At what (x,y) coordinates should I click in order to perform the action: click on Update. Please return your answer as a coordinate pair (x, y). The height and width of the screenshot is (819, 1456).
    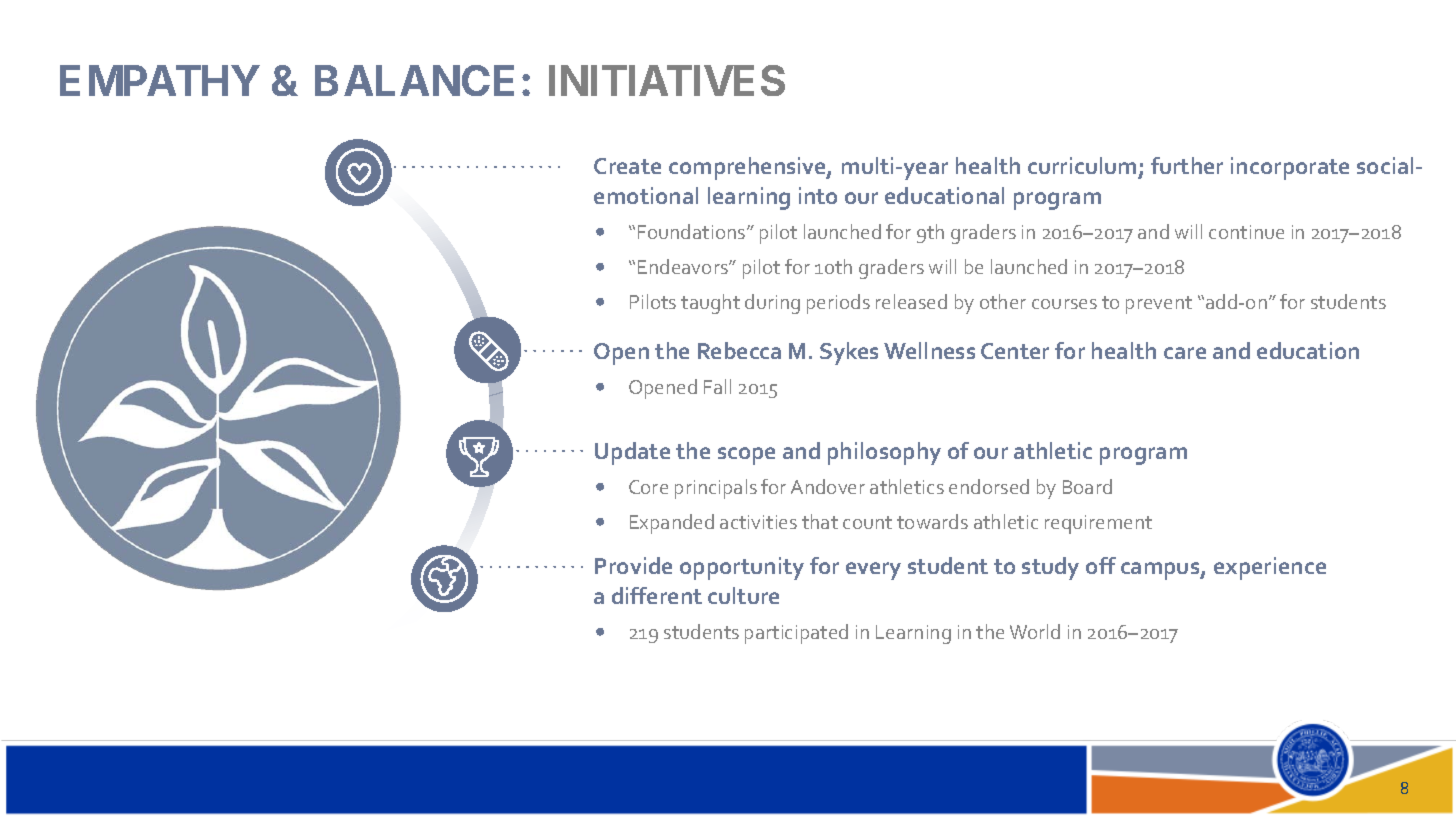
    Looking at the image, I should click on (632, 453).
